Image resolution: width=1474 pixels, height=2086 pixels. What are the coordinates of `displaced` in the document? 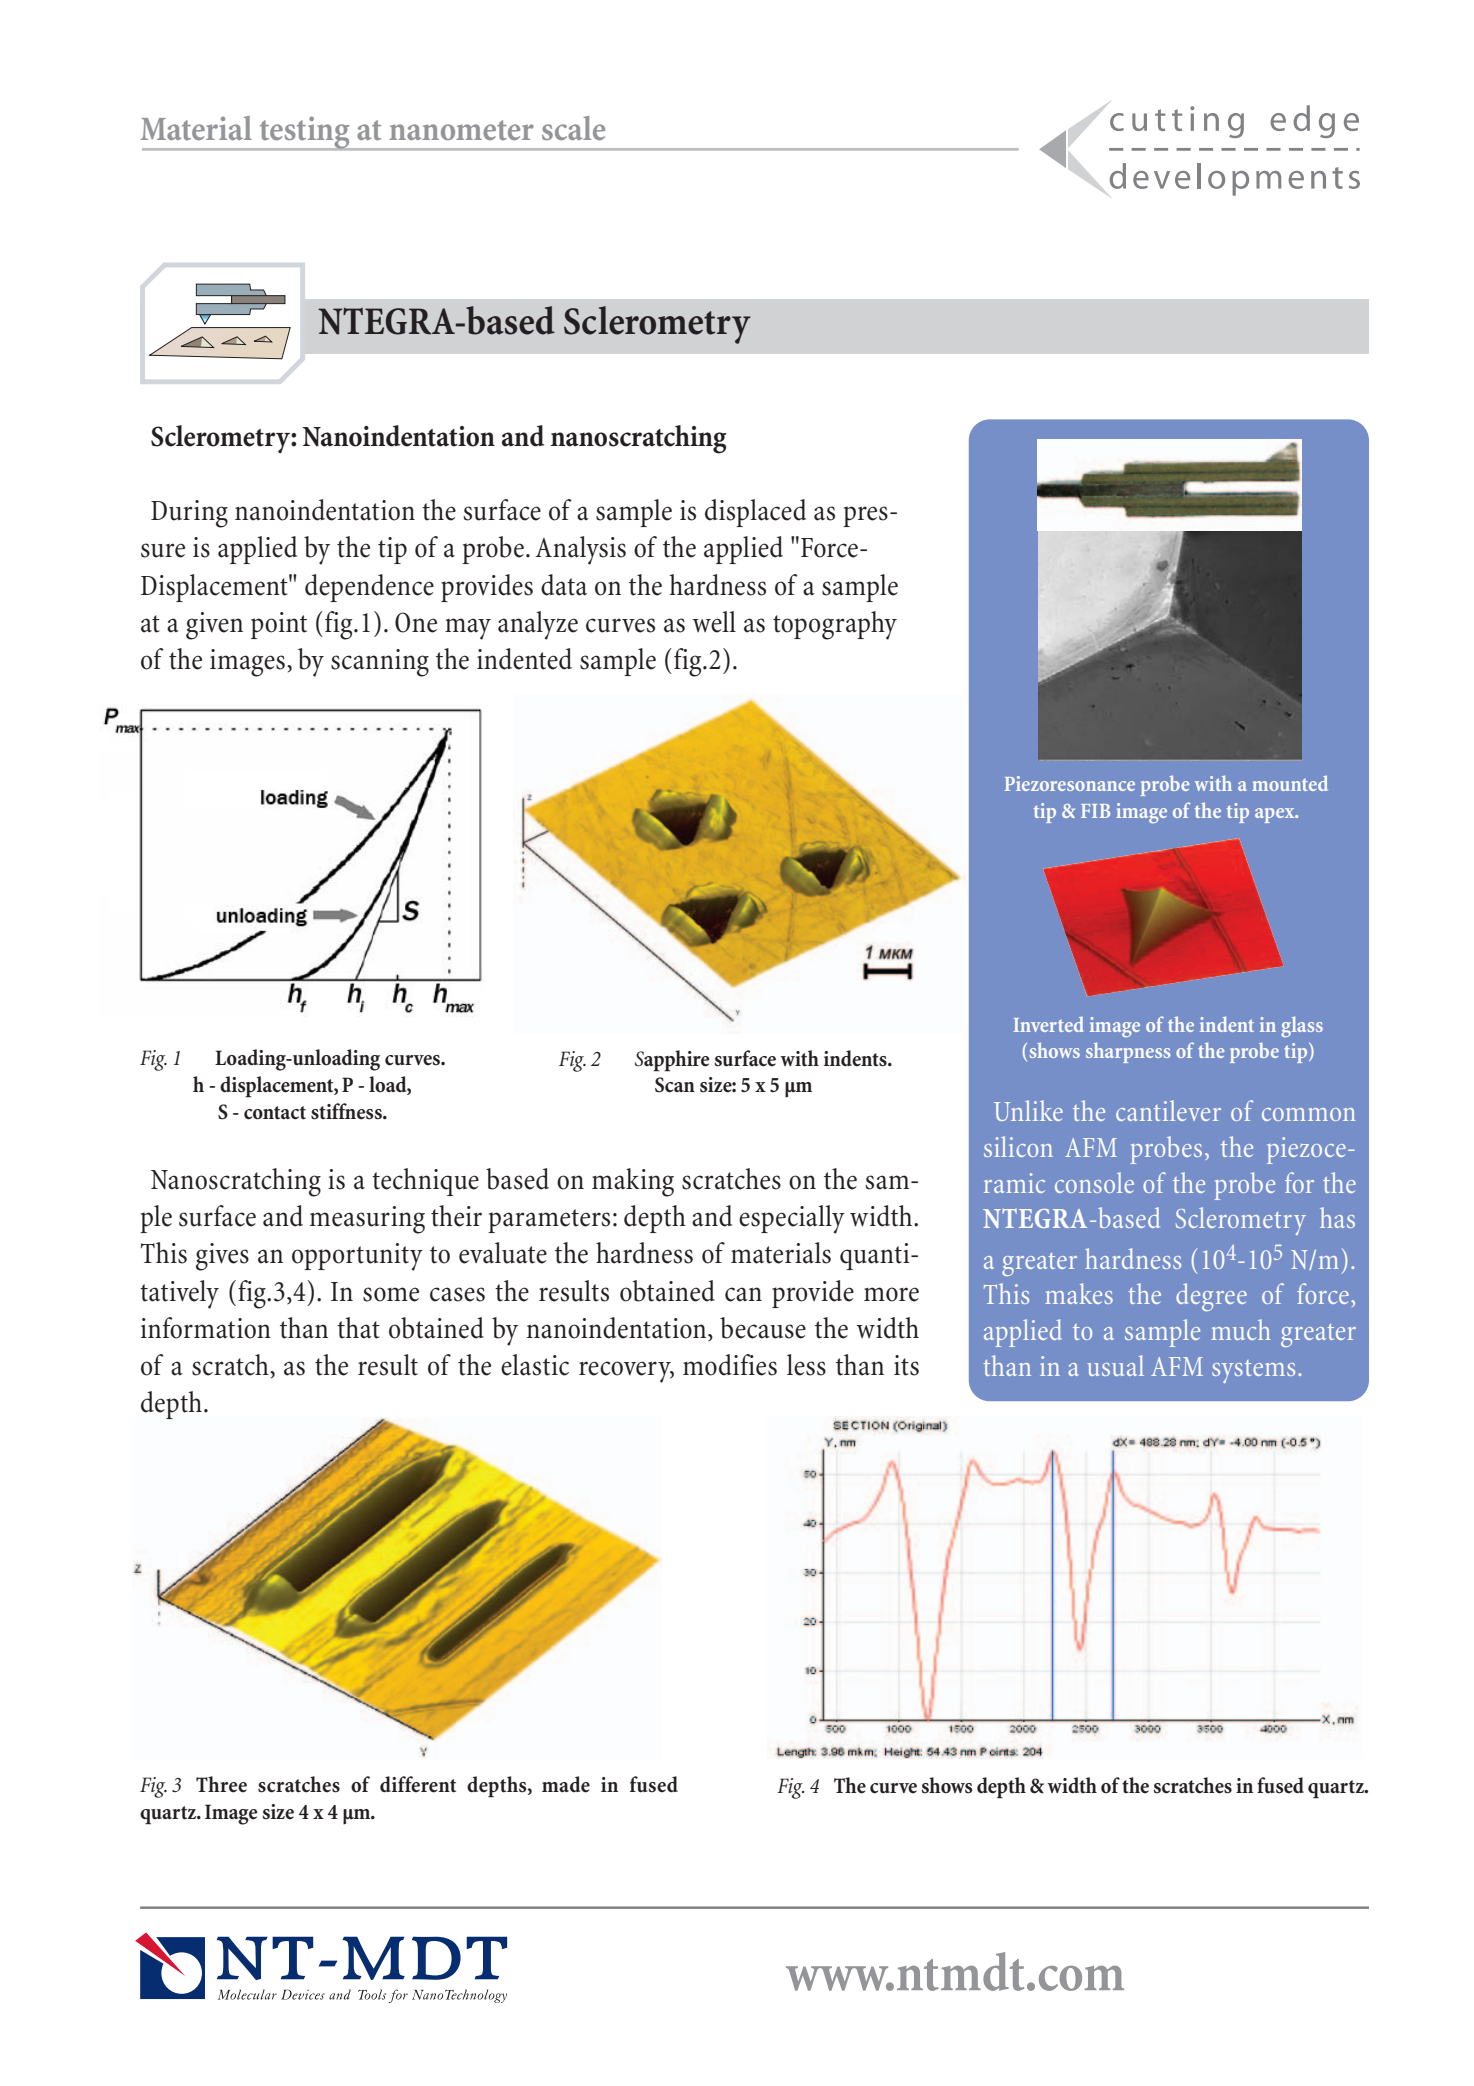 It's located at (755, 513).
